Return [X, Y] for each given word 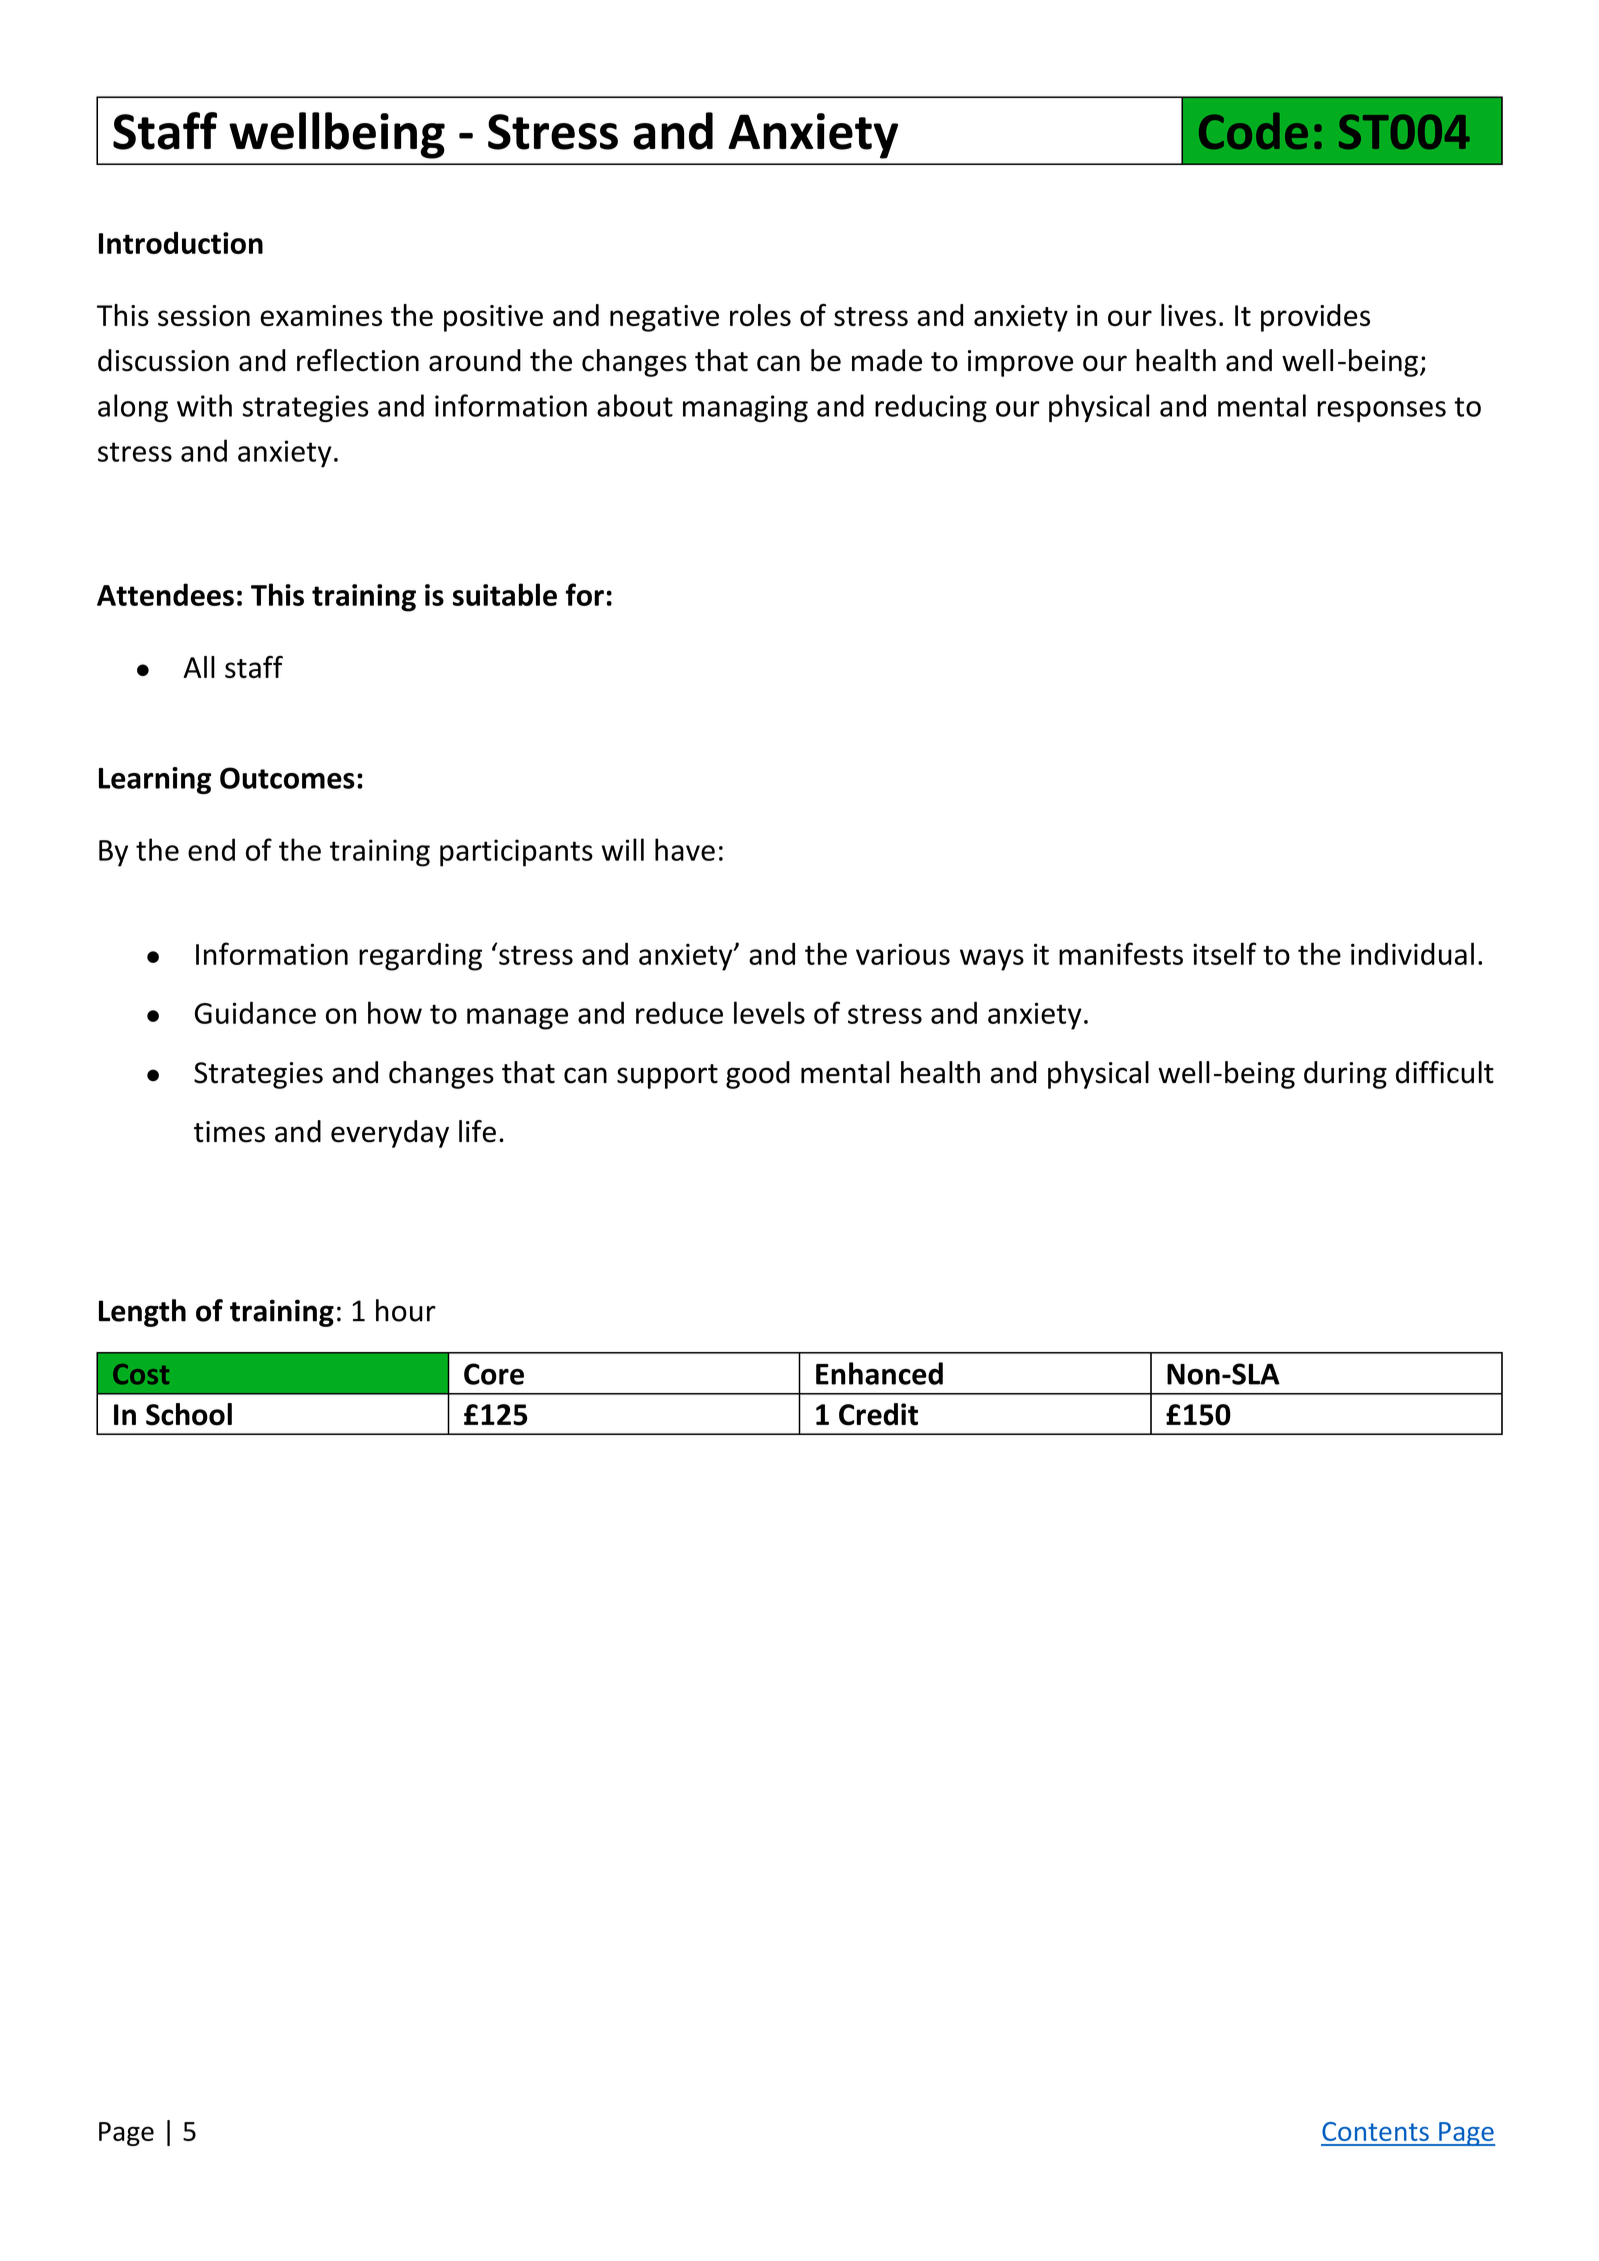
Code [1253, 131]
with [204, 405]
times [229, 1132]
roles [760, 315]
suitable [505, 594]
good [758, 1075]
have [685, 849]
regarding [420, 956]
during [1345, 1075]
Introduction [181, 242]
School [189, 1414]
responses [1381, 411]
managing [745, 408]
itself [1225, 953]
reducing [931, 408]
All [199, 667]
